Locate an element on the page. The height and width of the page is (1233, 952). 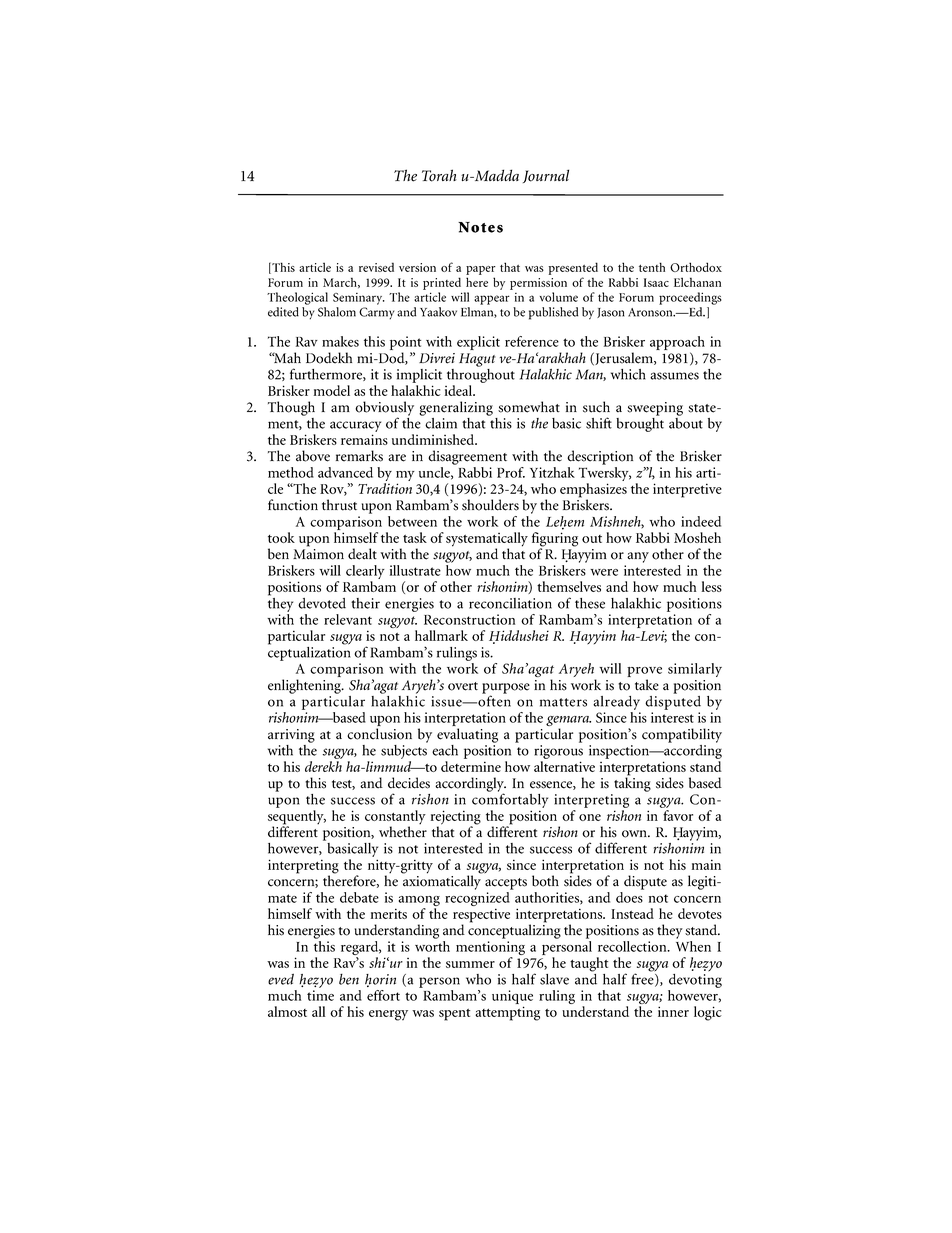
Notes is located at coordinates (480, 227).
